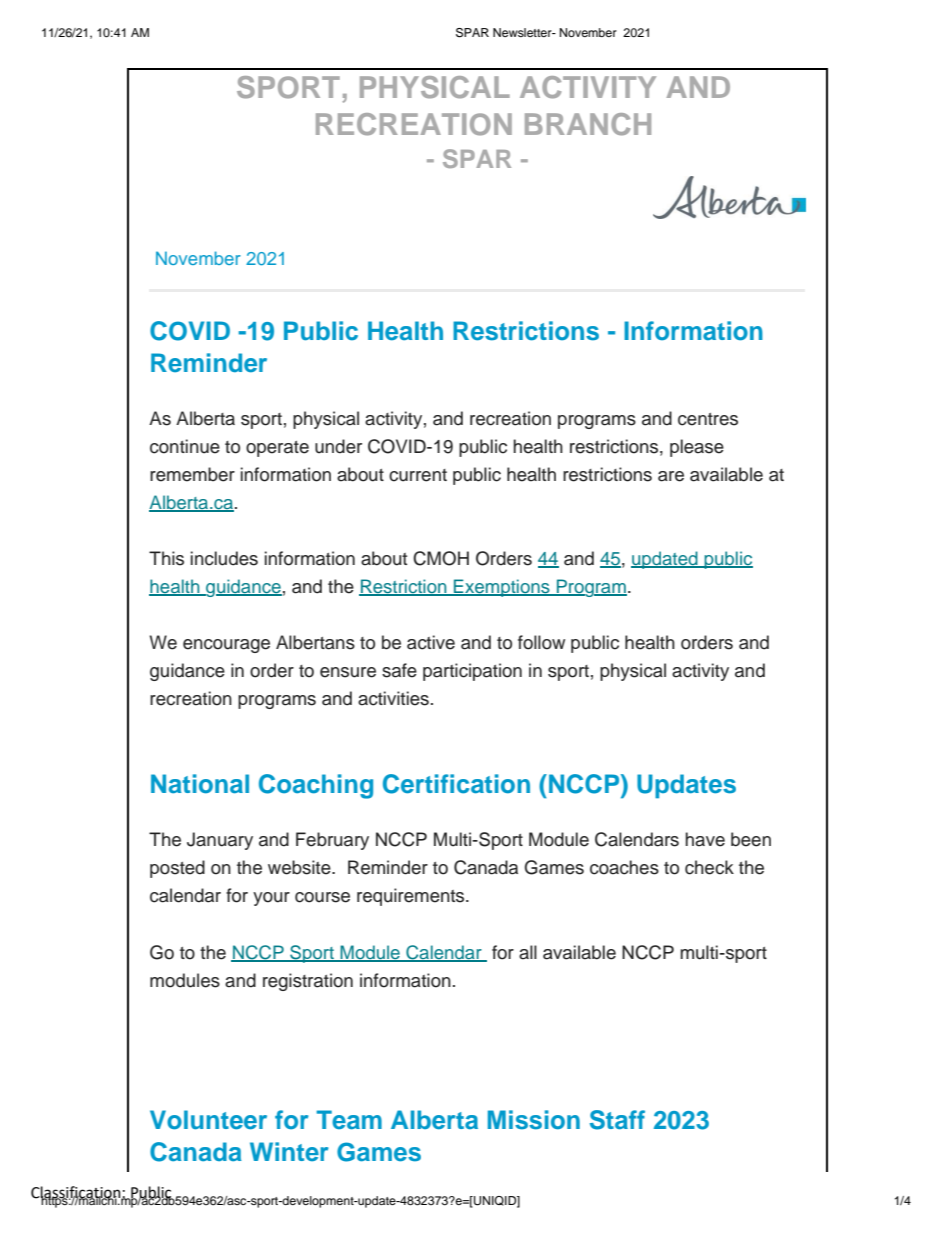 The image size is (952, 1233). Describe the element at coordinates (534, 1120) in the page. I see `Mission` at that location.
